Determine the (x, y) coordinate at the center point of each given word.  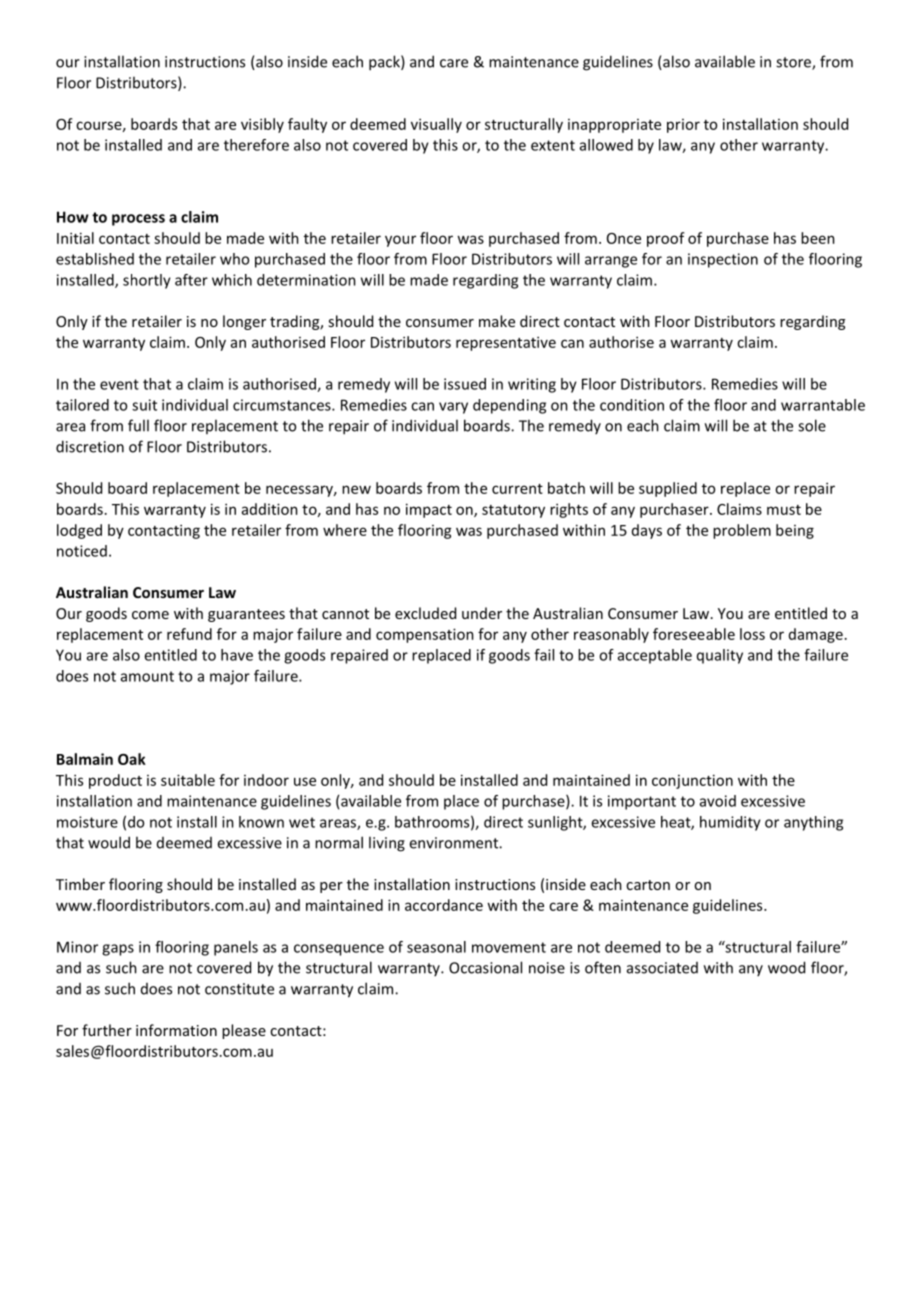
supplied (668, 489)
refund (189, 634)
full (138, 425)
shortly (147, 281)
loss (752, 634)
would (109, 842)
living (387, 844)
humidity (730, 823)
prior (683, 126)
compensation (425, 635)
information (176, 1030)
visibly (262, 125)
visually (436, 125)
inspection (723, 260)
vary (453, 408)
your (400, 241)
